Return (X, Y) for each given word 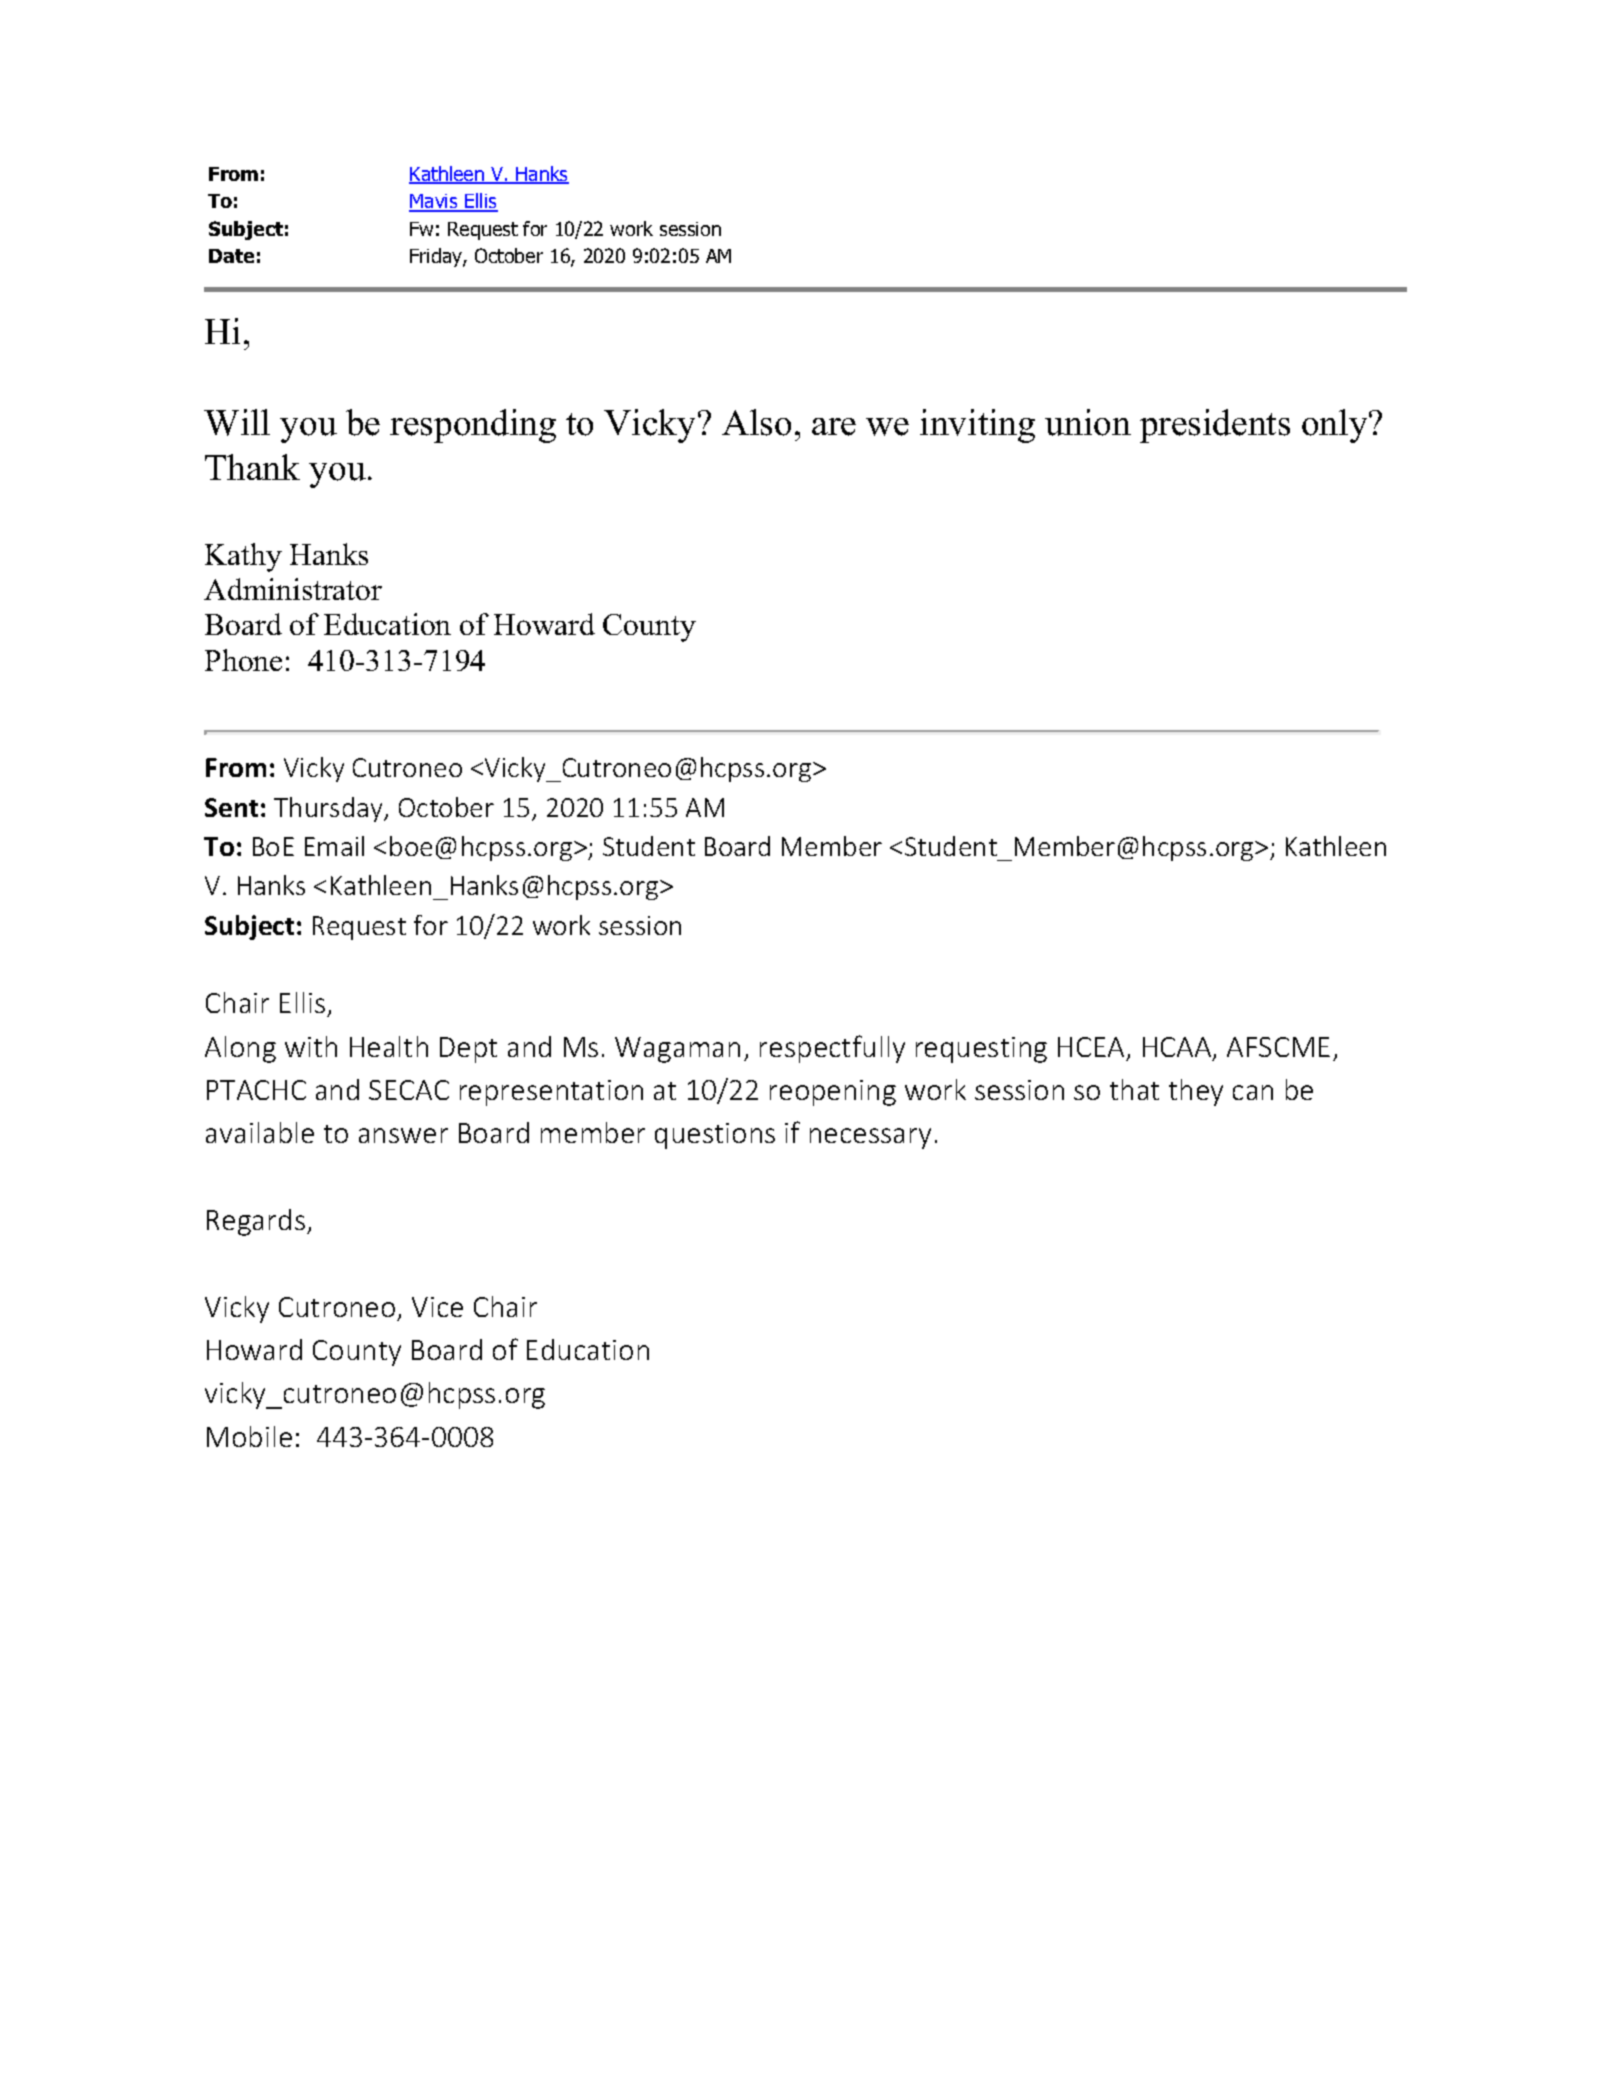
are (834, 427)
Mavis (434, 202)
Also (756, 422)
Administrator (293, 589)
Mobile (249, 1436)
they (1196, 1092)
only (1336, 426)
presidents (1215, 426)
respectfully (832, 1049)
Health (389, 1046)
